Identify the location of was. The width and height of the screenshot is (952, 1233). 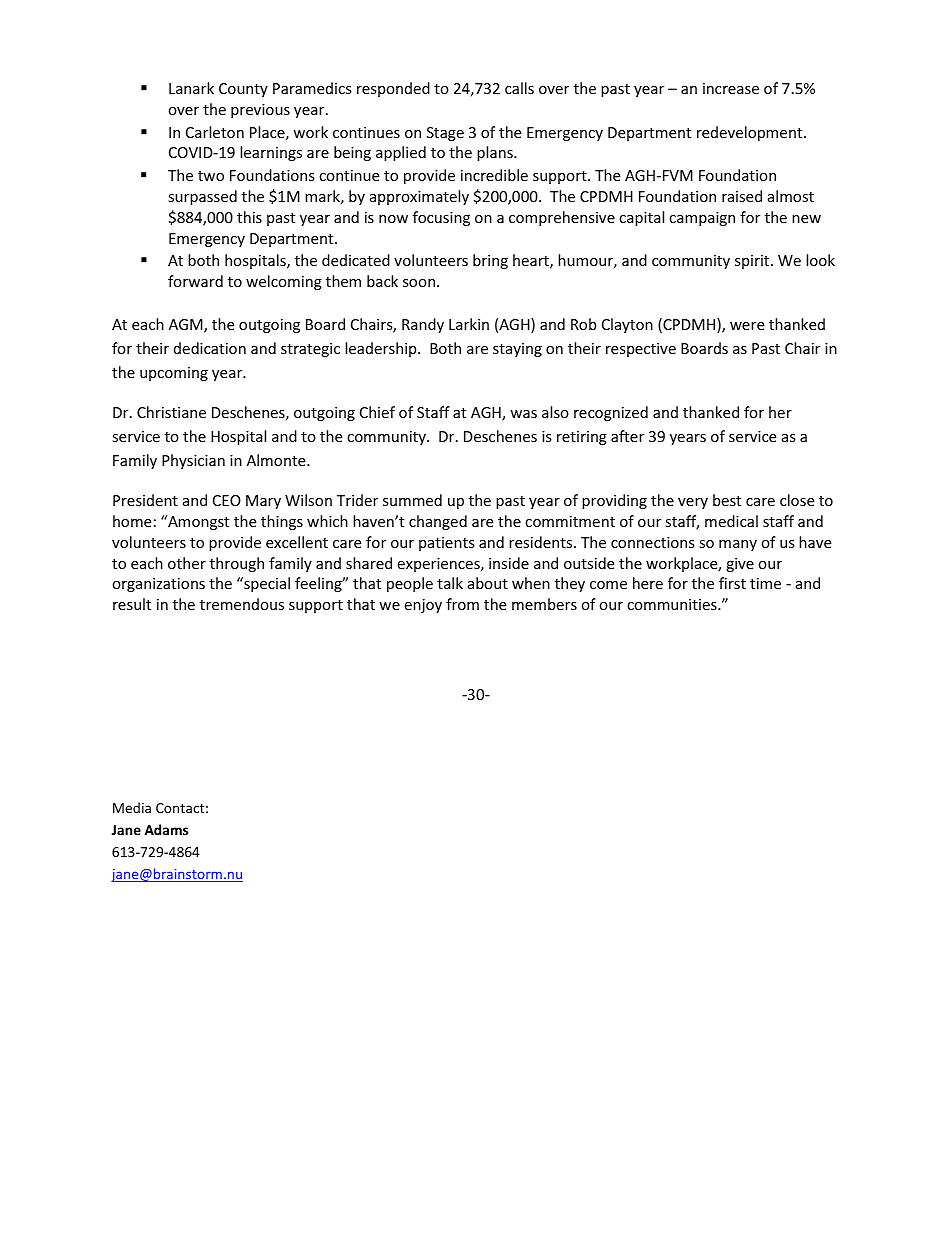
(523, 414).
